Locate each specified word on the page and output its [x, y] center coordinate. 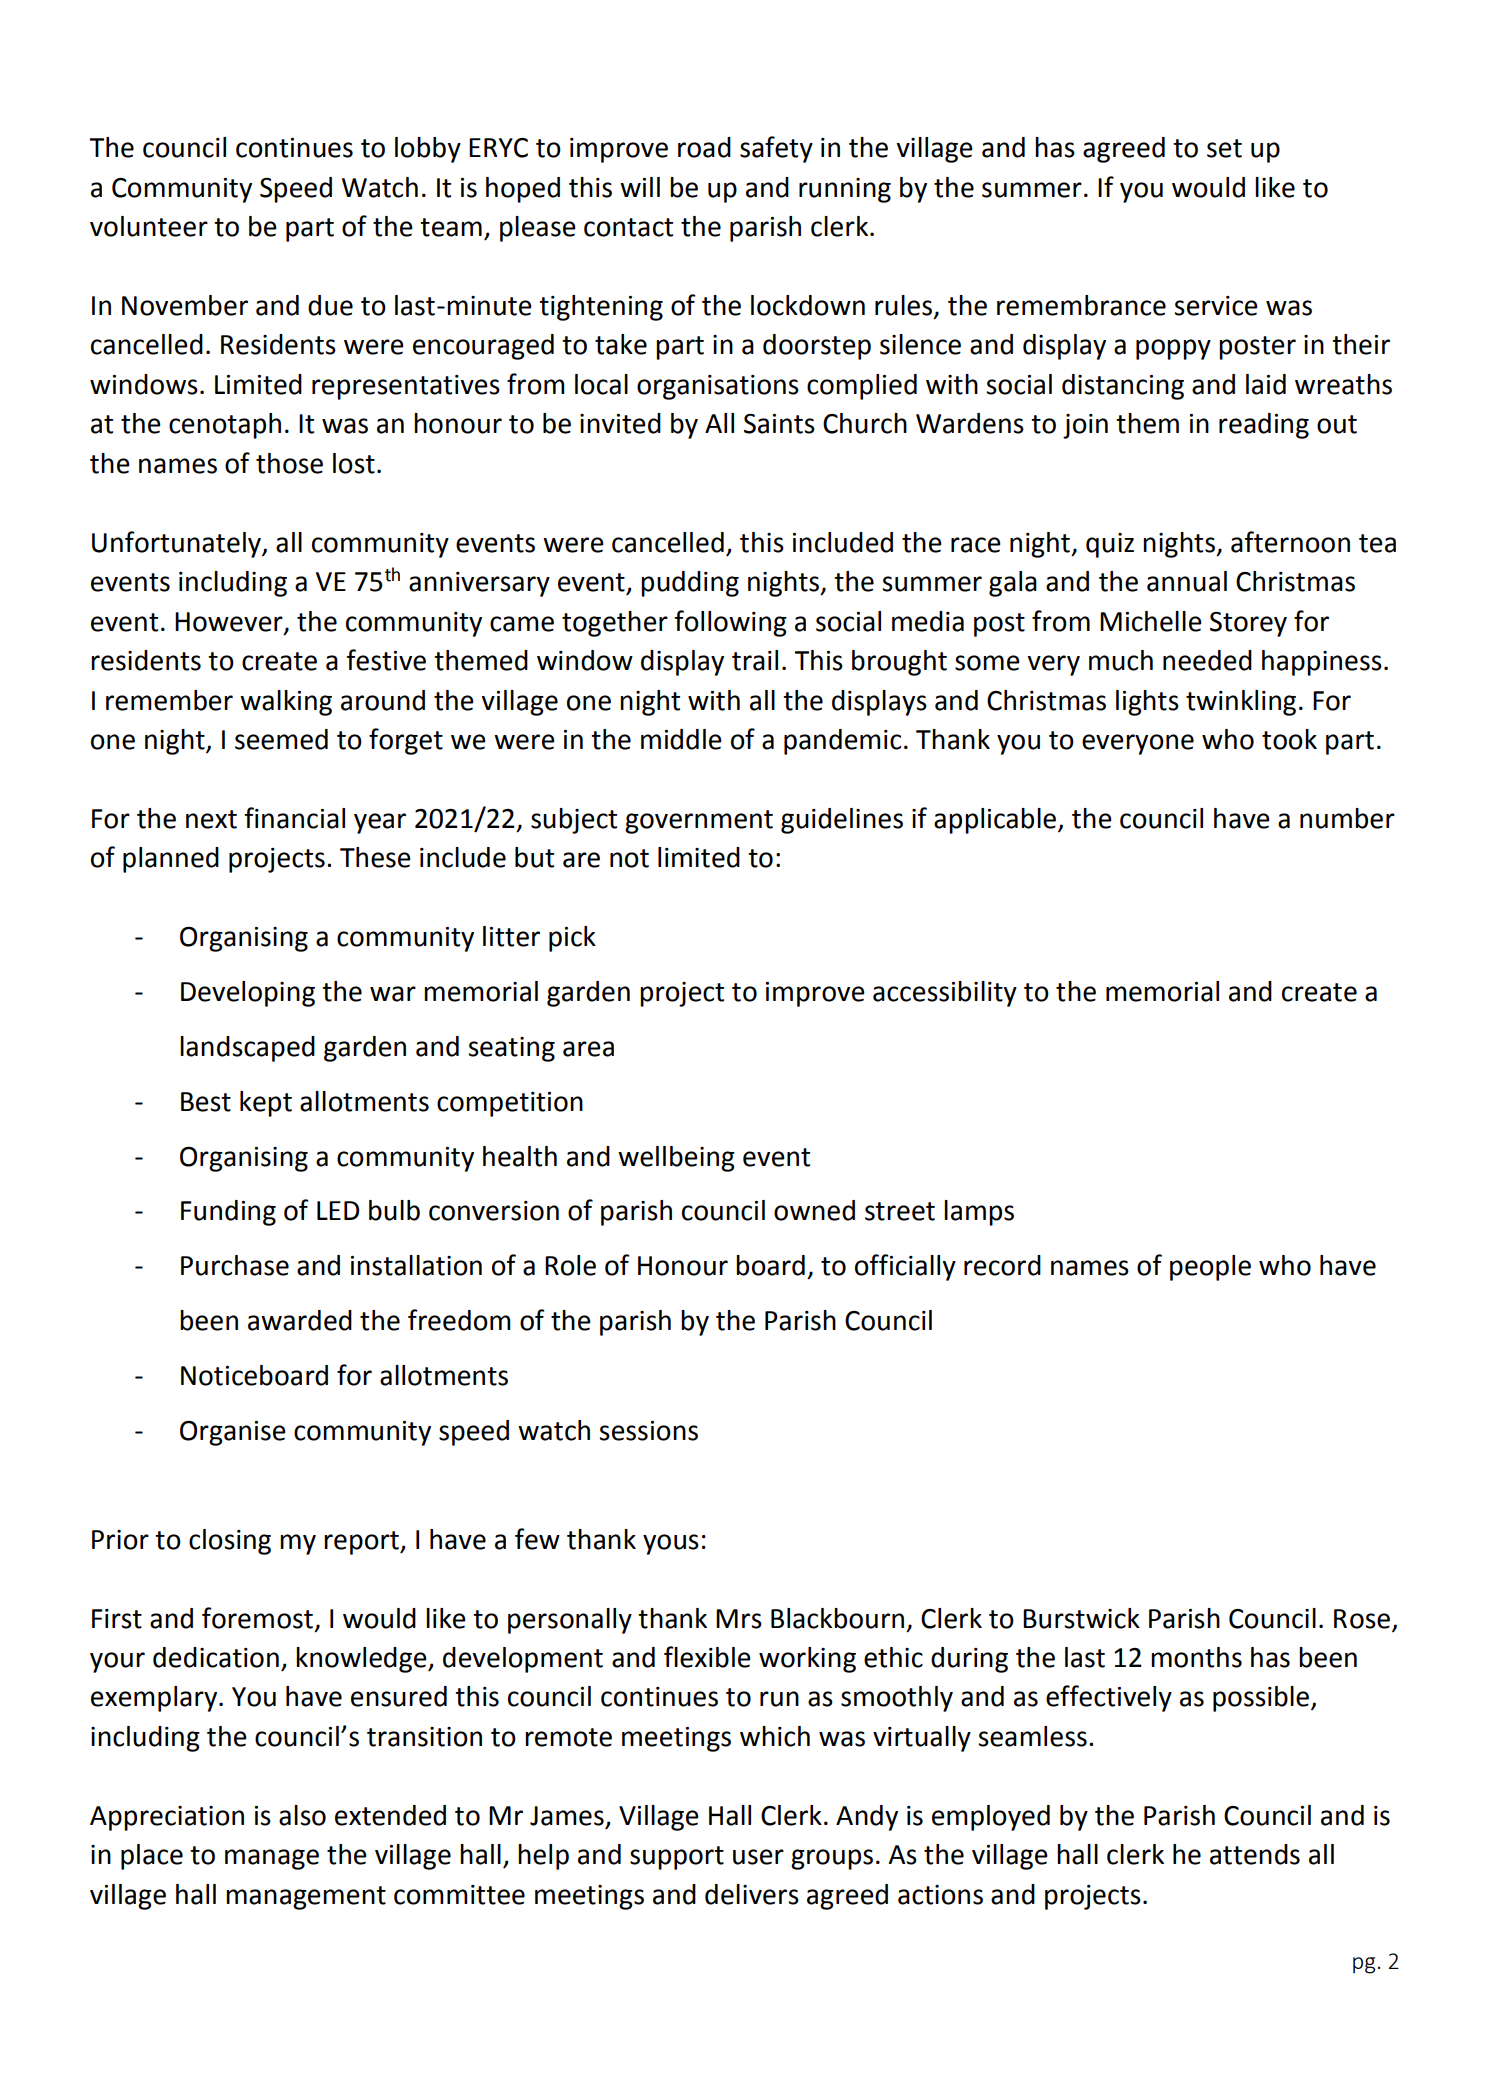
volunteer [149, 226]
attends [1255, 1854]
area [588, 1049]
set [1224, 148]
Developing [248, 994]
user [758, 1857]
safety [776, 149]
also [302, 1815]
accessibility [945, 994]
